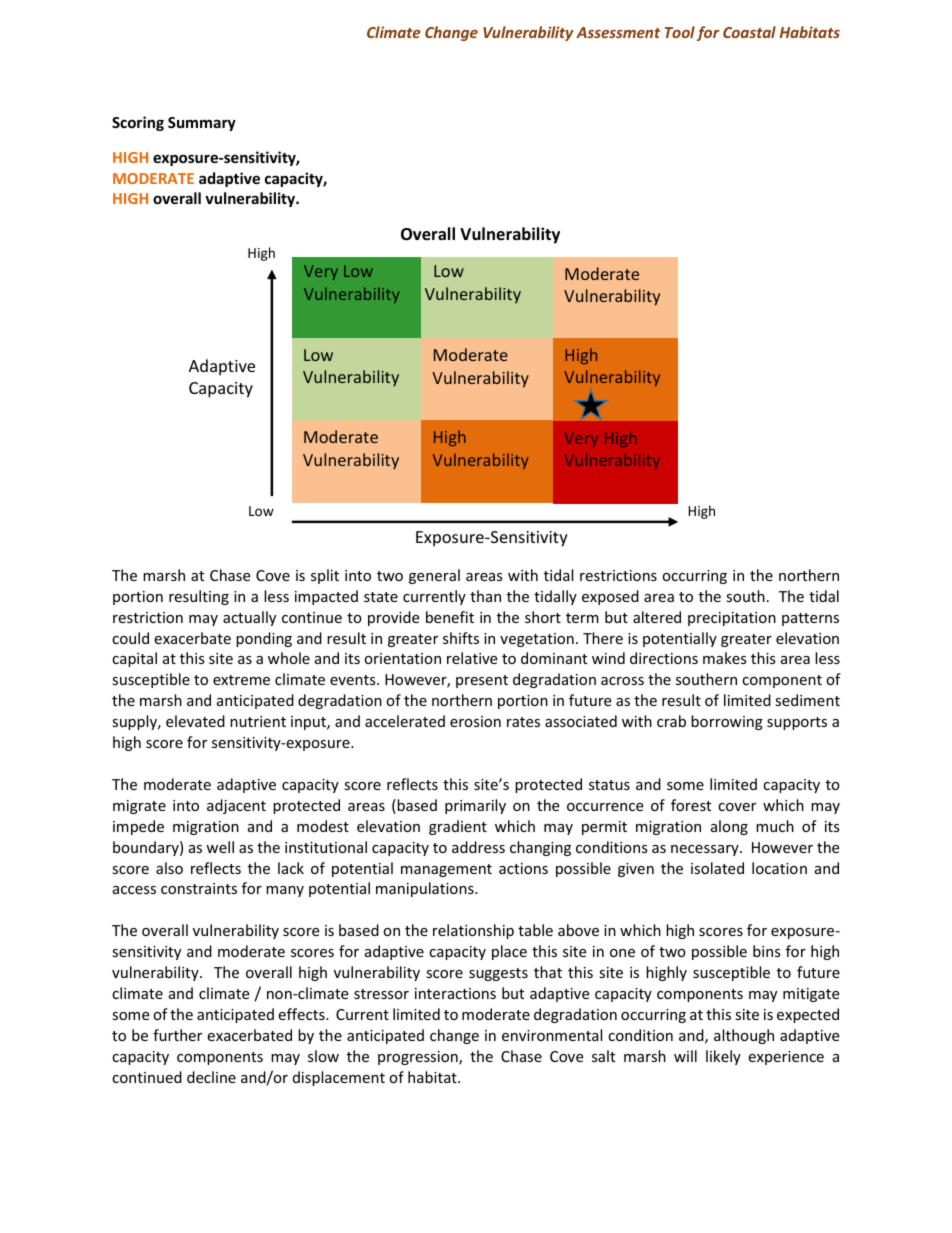 The height and width of the screenshot is (1233, 952). I want to click on progression, so click(419, 1058).
